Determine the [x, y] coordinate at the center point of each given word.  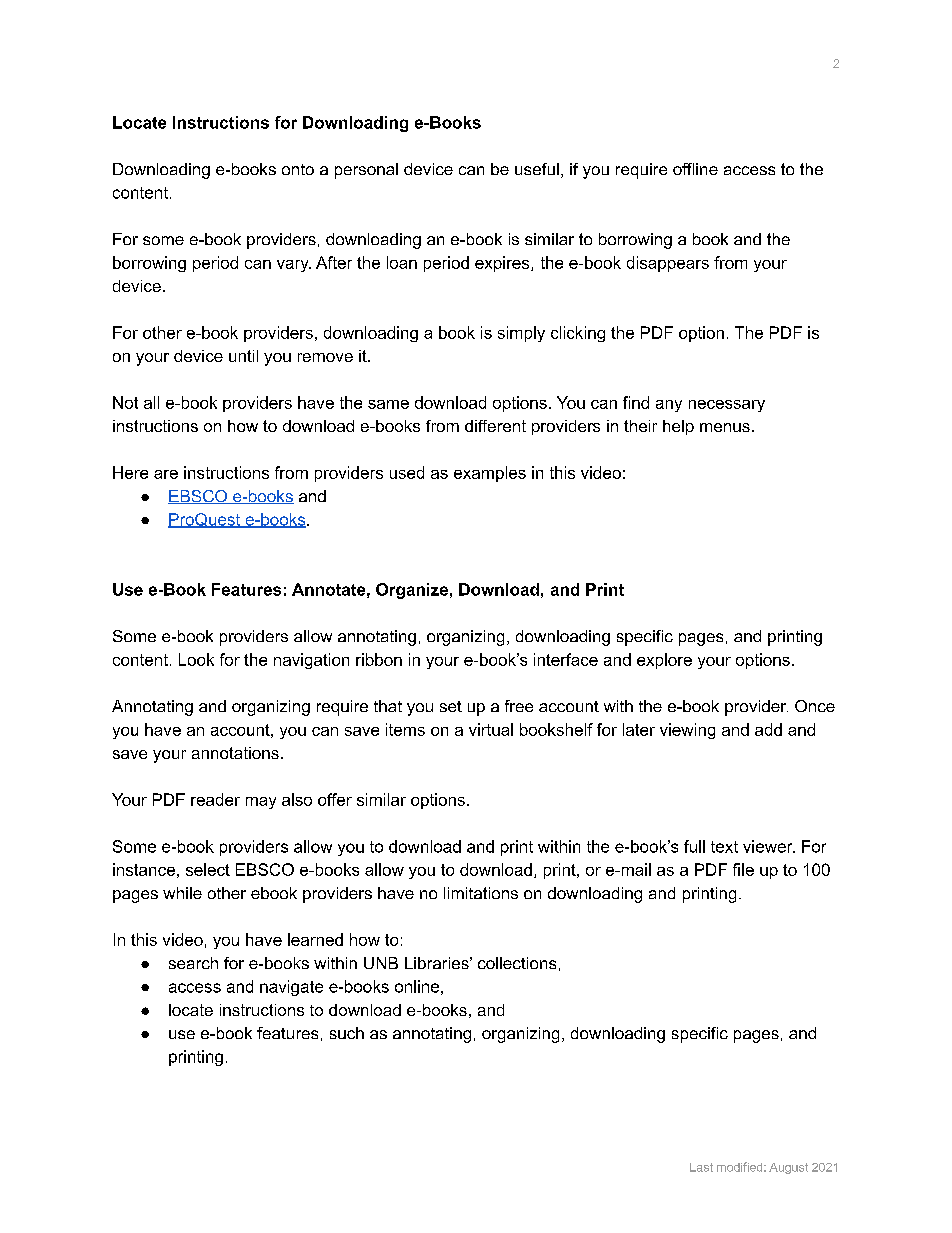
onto [298, 169]
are [166, 474]
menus [725, 427]
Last [701, 1167]
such [347, 1033]
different [495, 426]
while [182, 893]
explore [664, 661]
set [451, 706]
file [743, 869]
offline [695, 169]
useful [537, 169]
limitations [481, 893]
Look [196, 659]
